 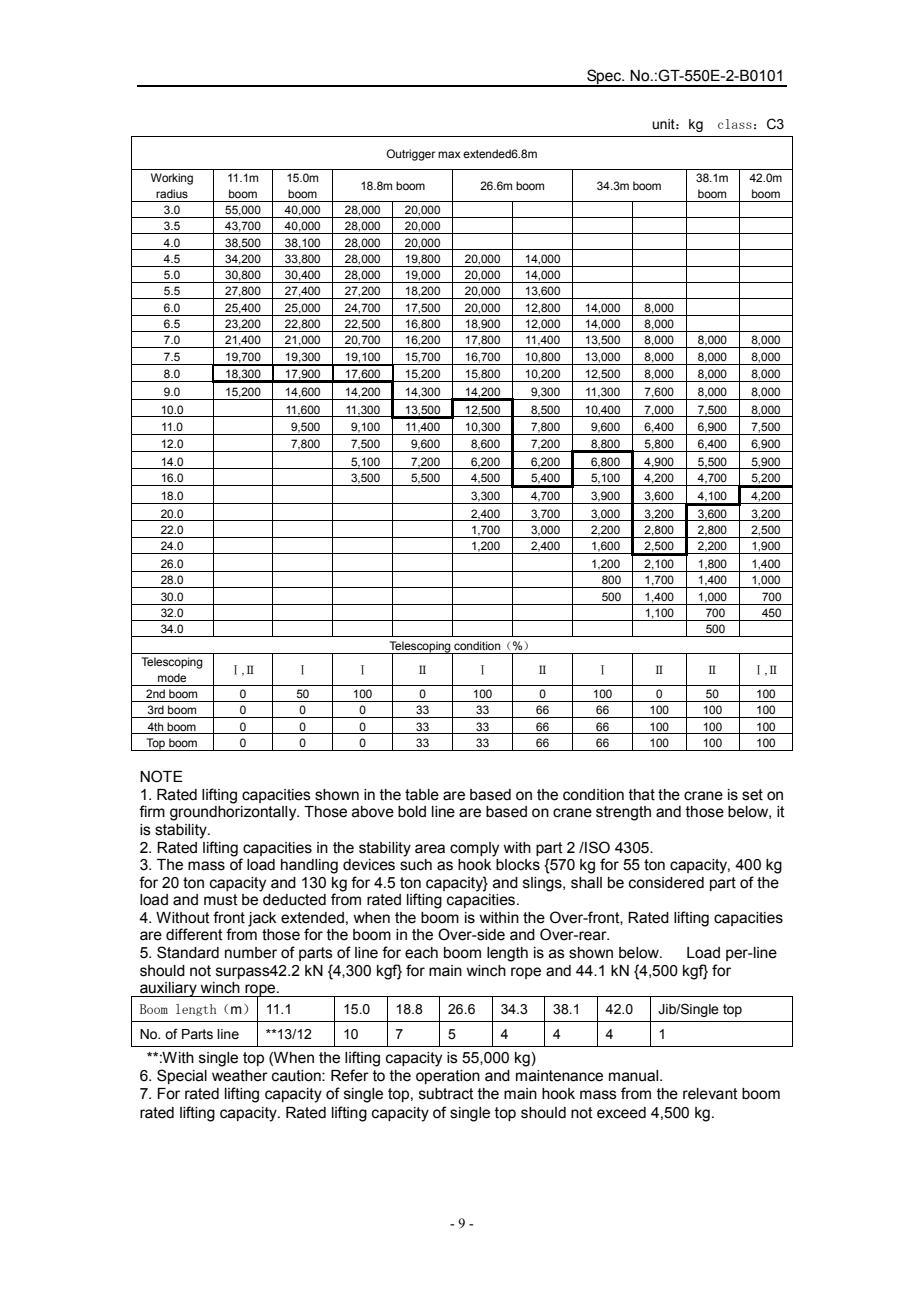 I want to click on Outrigger, so click(x=411, y=155).
